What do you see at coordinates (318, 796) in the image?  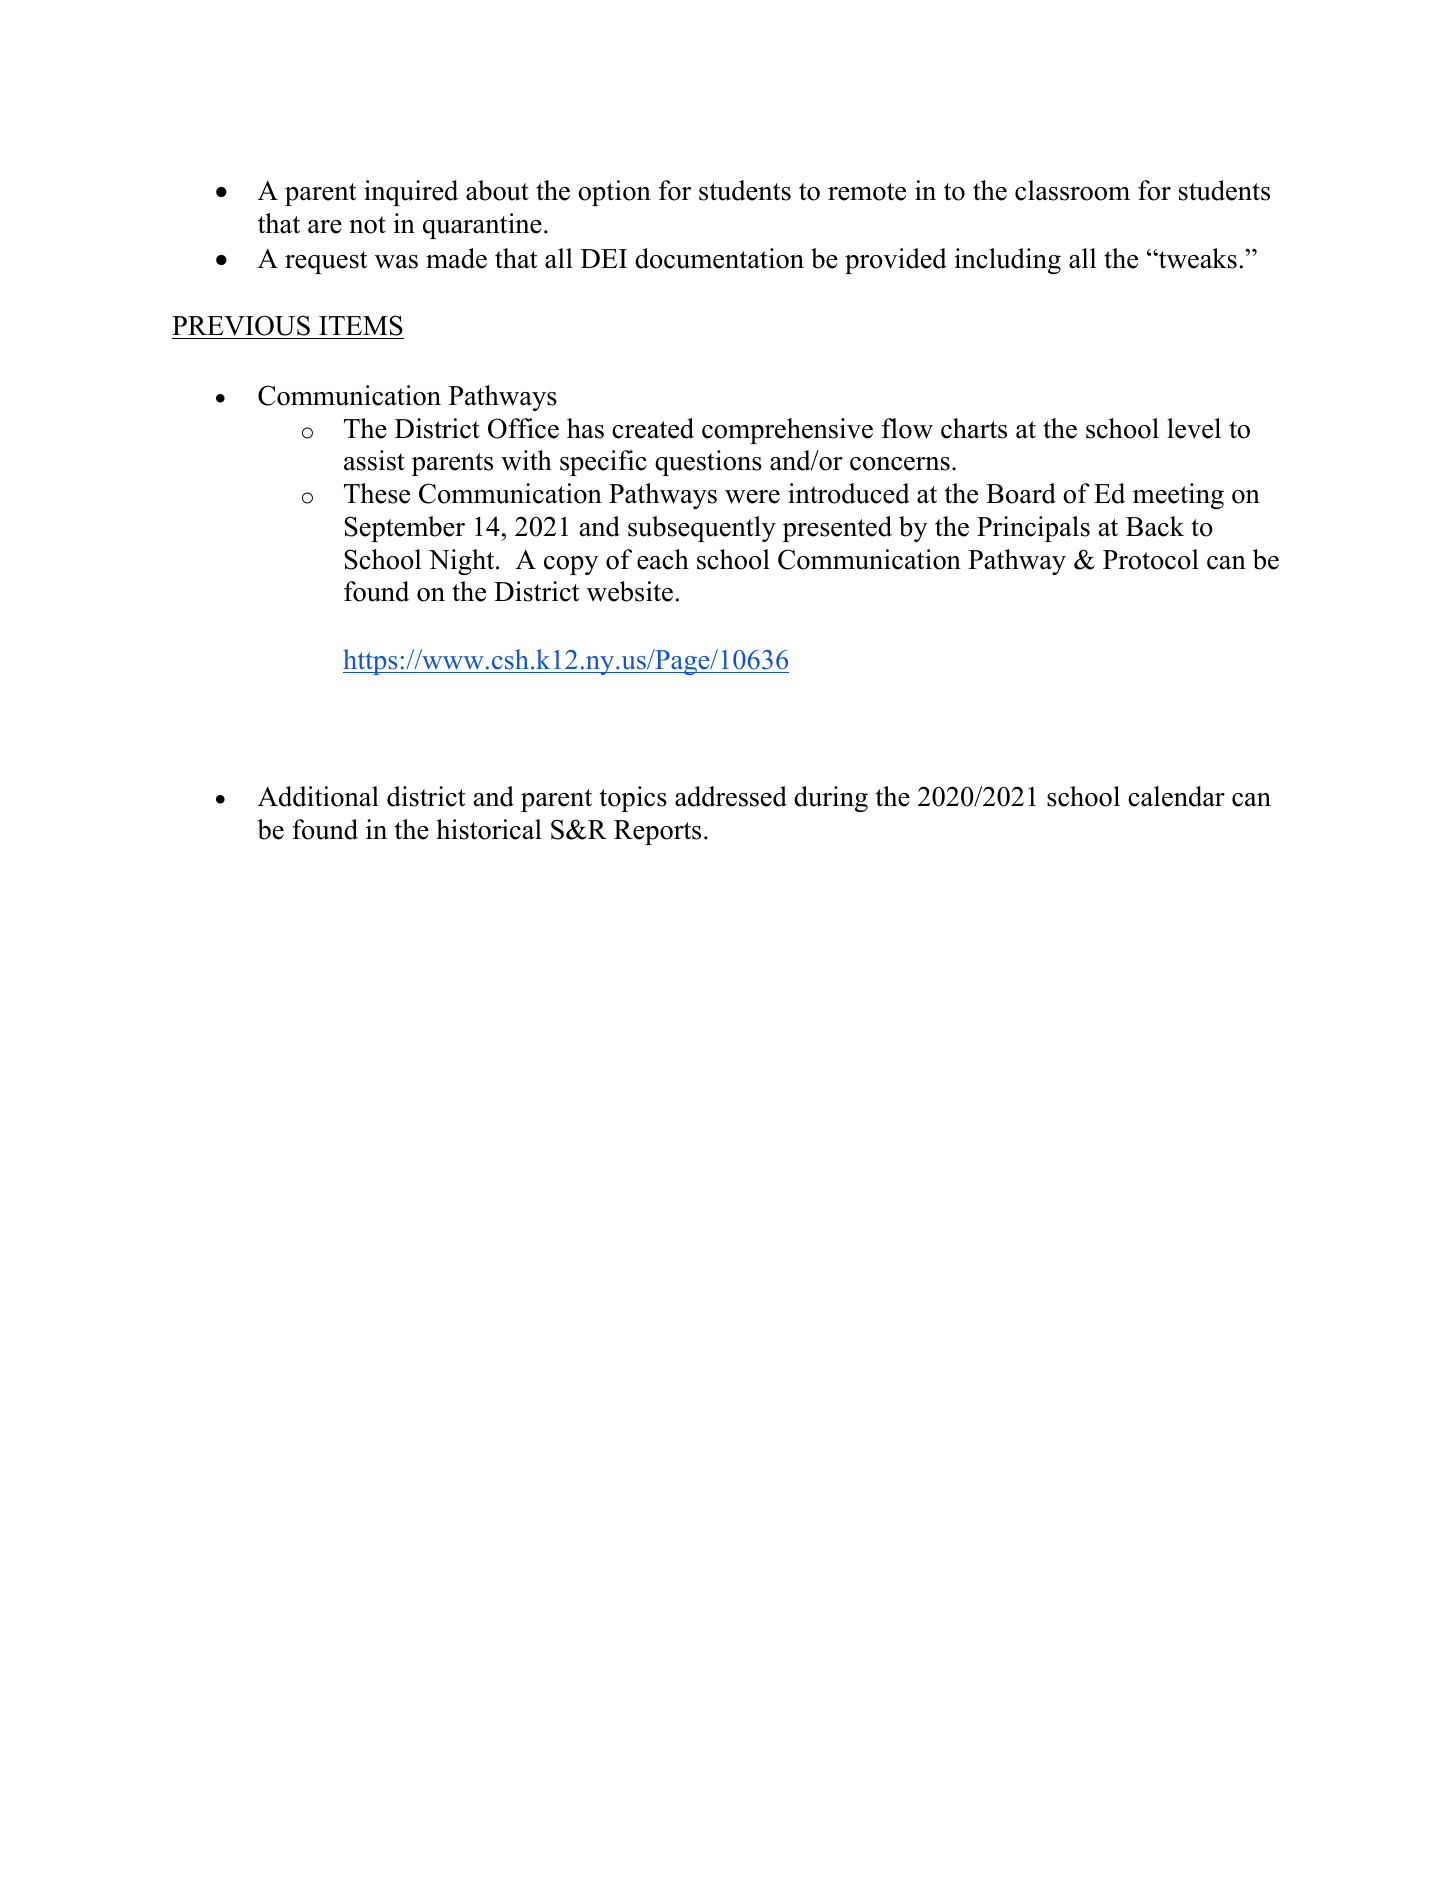 I see `Additional` at bounding box center [318, 796].
